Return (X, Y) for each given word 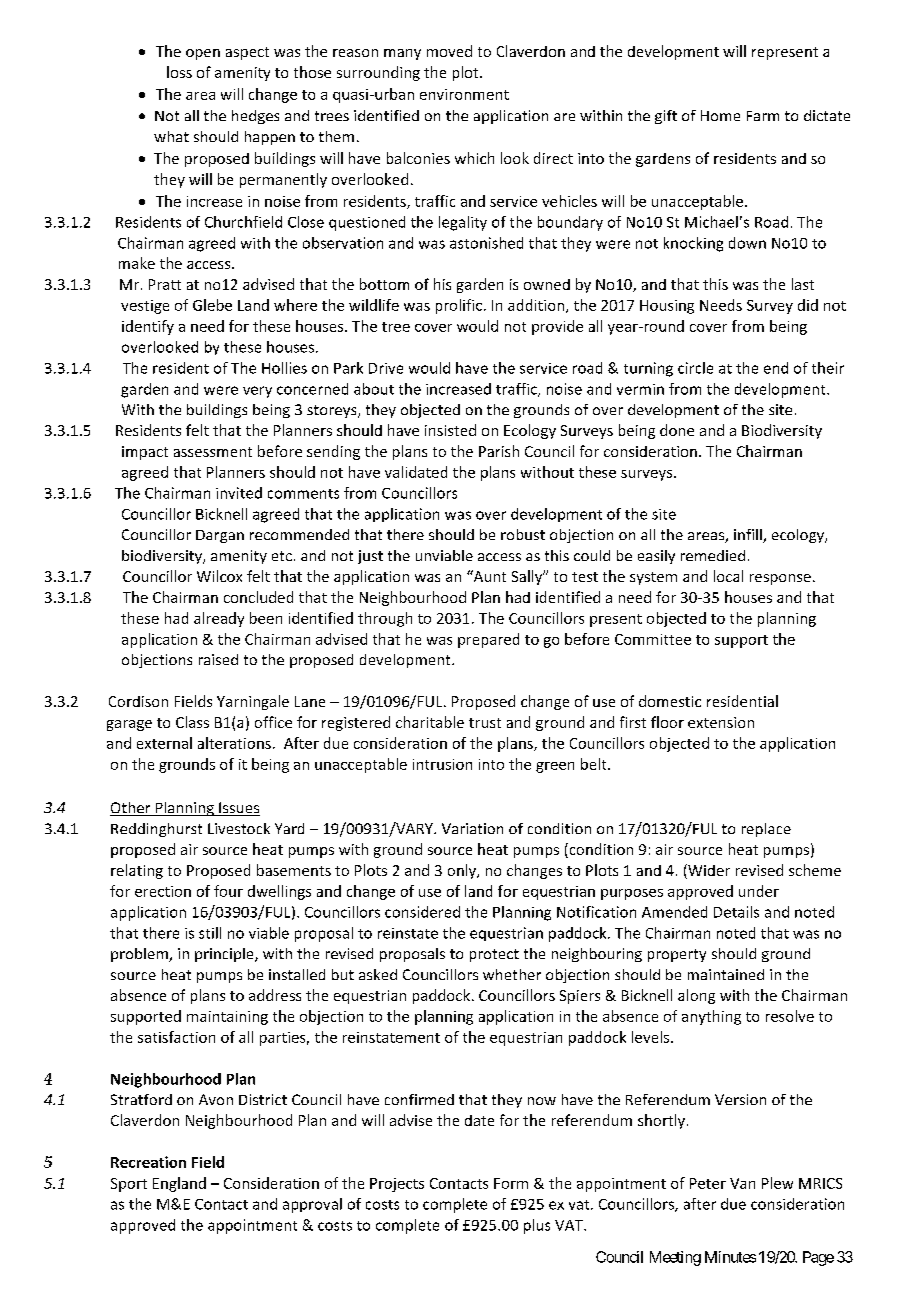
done (677, 430)
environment (464, 94)
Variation (472, 828)
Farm (763, 116)
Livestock (239, 828)
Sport (129, 1185)
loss (179, 72)
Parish (499, 451)
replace (766, 830)
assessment (213, 452)
